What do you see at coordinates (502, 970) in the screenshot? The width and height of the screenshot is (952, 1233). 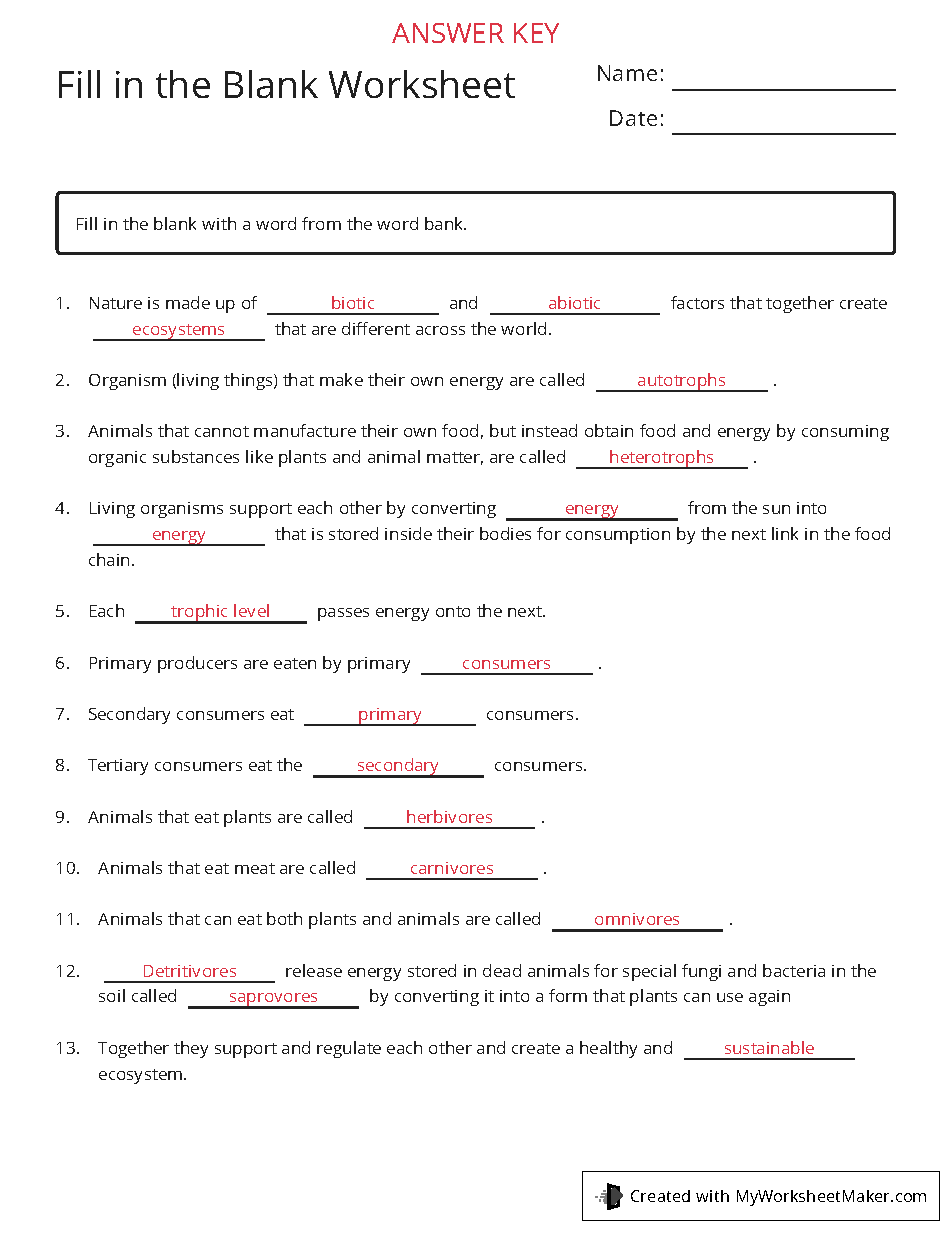 I see `dead` at bounding box center [502, 970].
